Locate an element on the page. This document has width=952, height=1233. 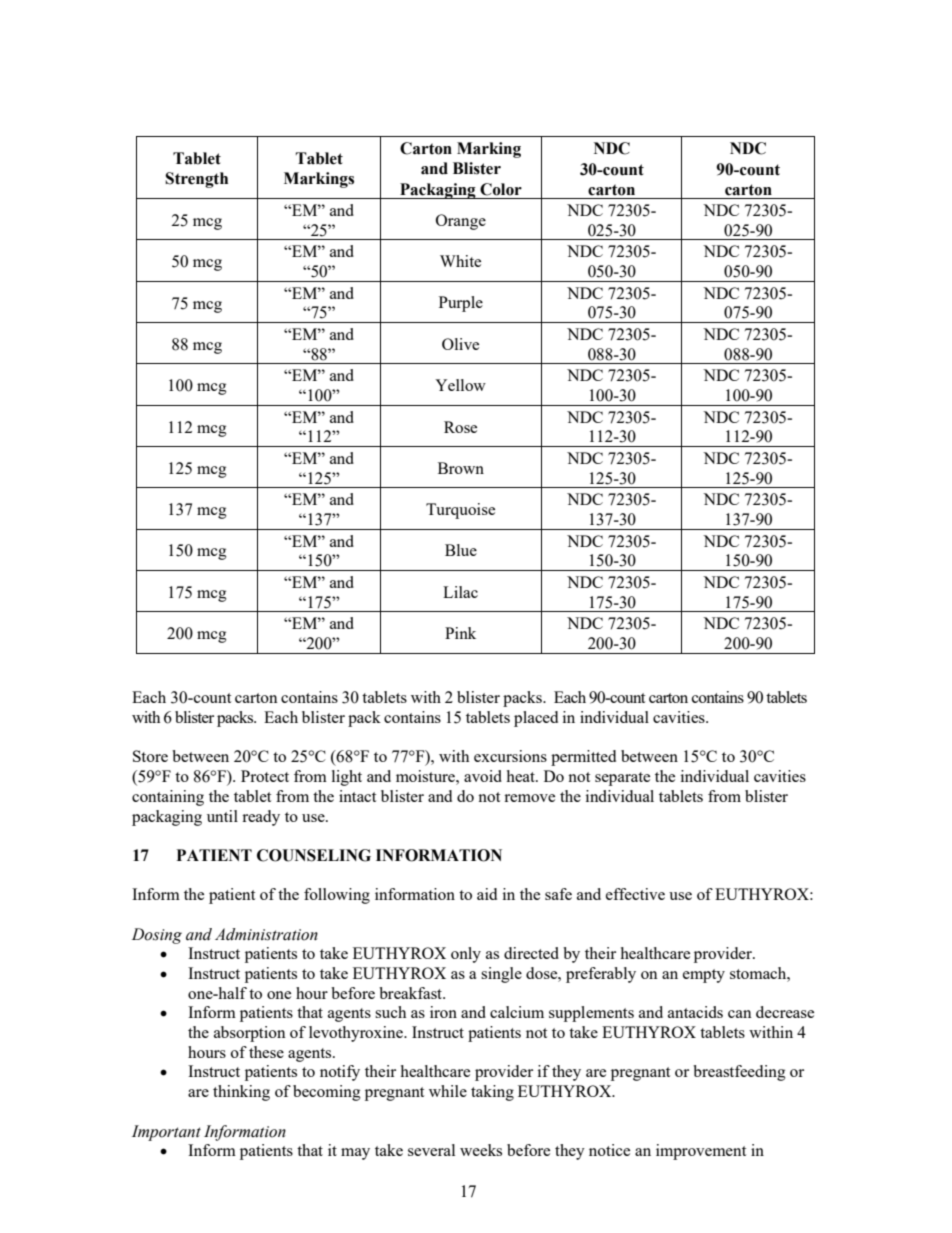
until is located at coordinates (222, 816).
